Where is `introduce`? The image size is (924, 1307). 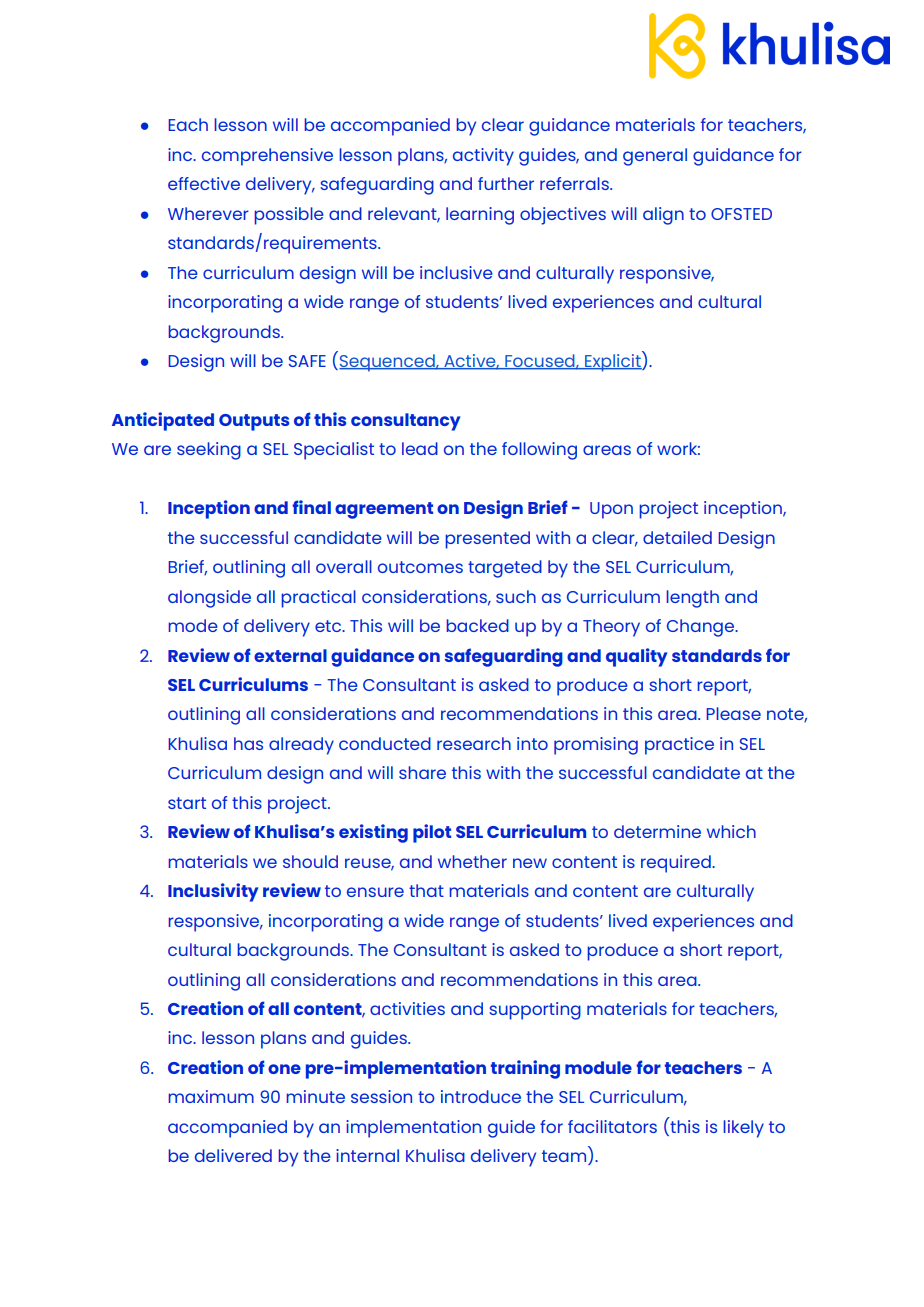 introduce is located at coordinates (481, 1096).
